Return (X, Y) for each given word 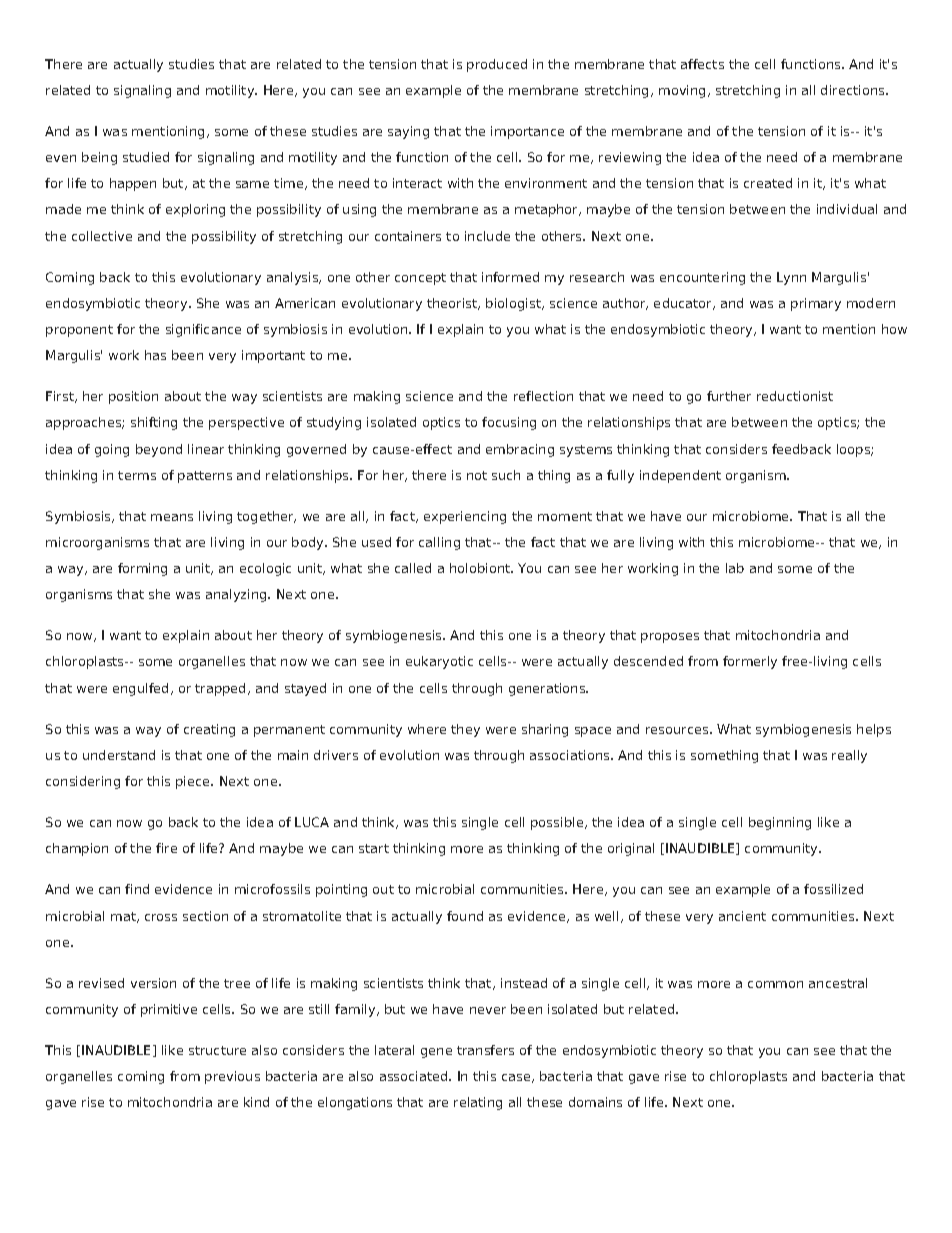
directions (854, 90)
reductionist (795, 396)
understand (119, 755)
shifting (154, 423)
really (849, 756)
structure (217, 1050)
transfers (485, 1050)
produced (497, 65)
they (465, 730)
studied (146, 157)
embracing (520, 450)
